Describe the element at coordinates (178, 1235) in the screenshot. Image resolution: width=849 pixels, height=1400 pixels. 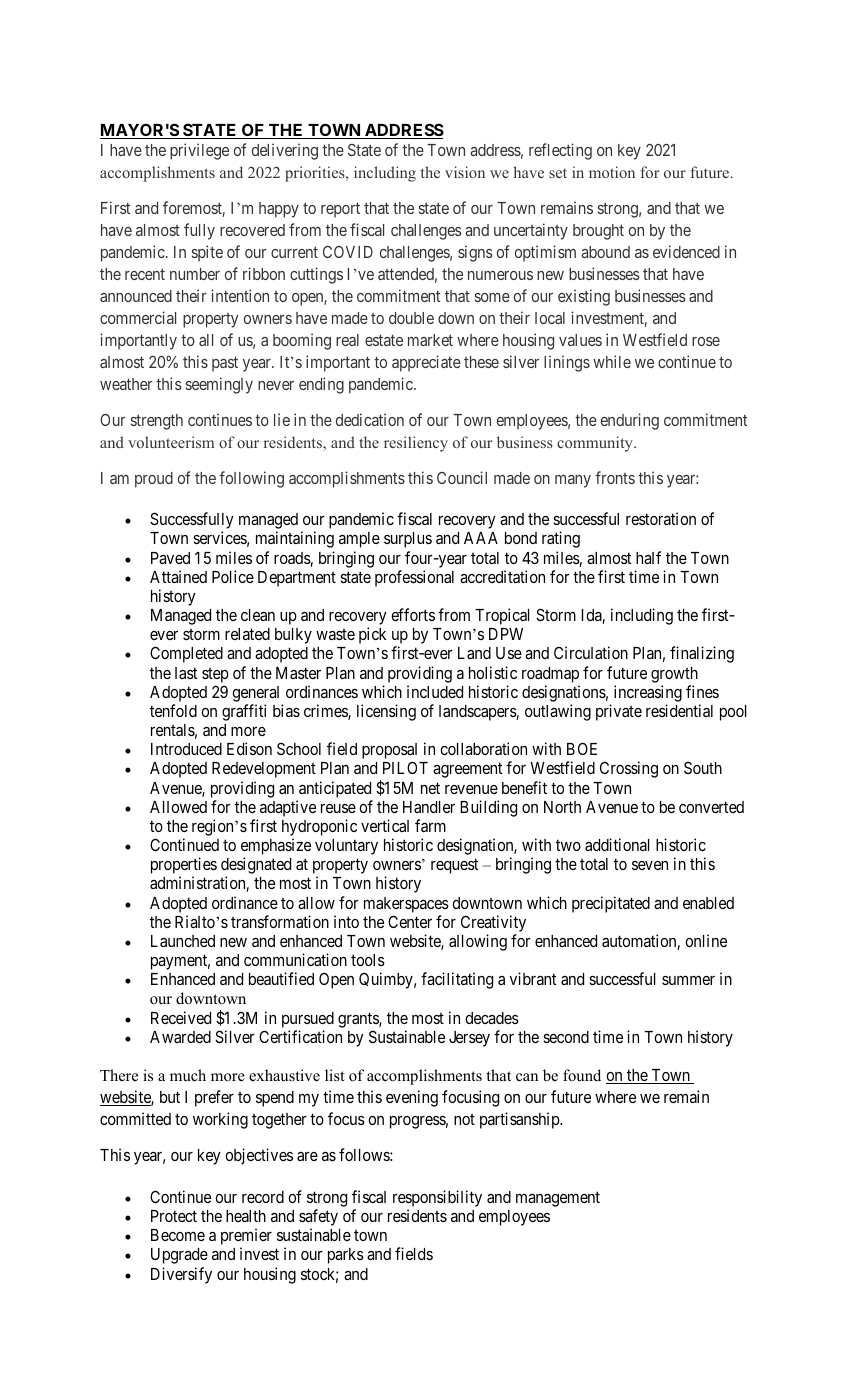
I see `Become` at that location.
